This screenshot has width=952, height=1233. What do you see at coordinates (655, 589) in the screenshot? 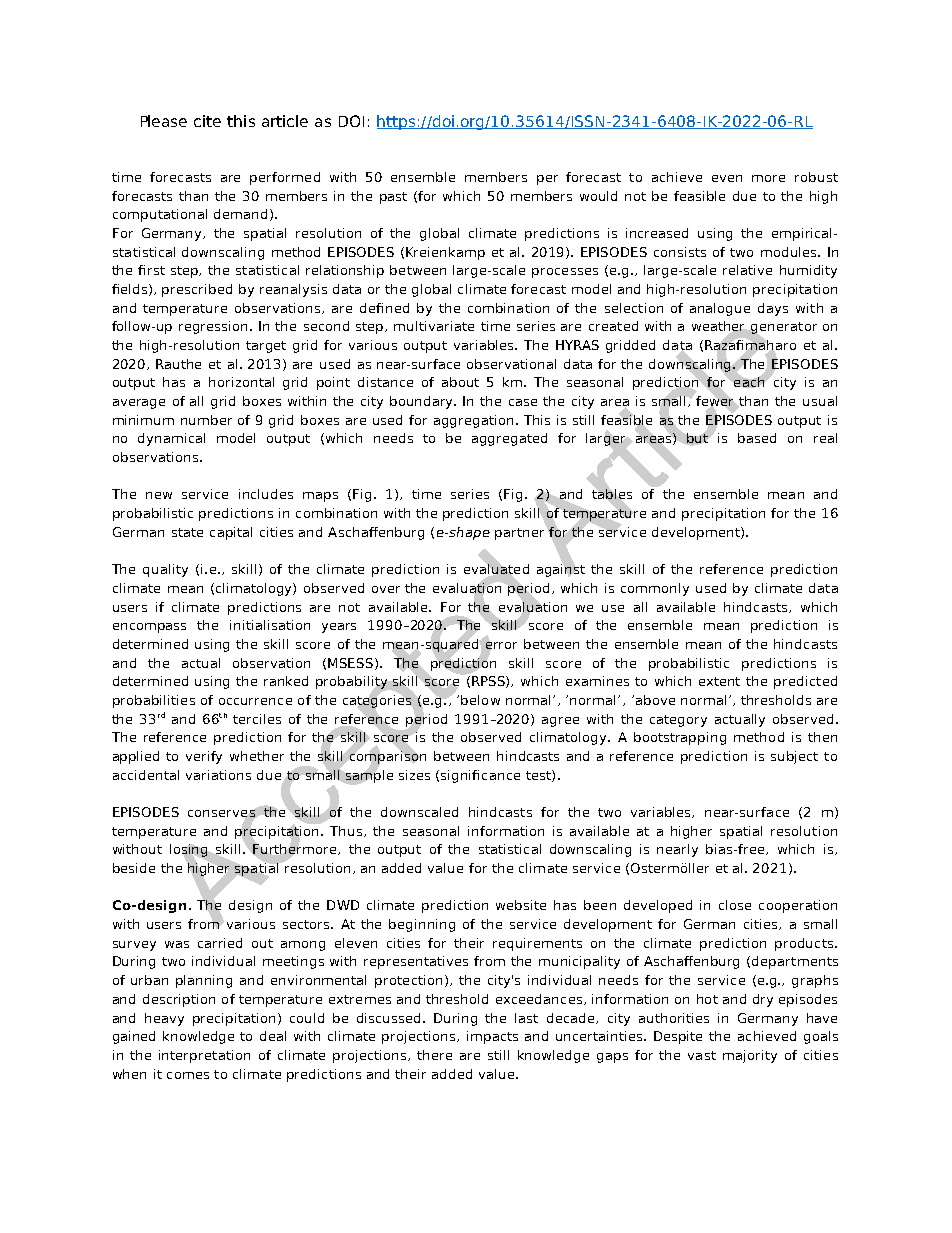
I see `commonly` at bounding box center [655, 589].
